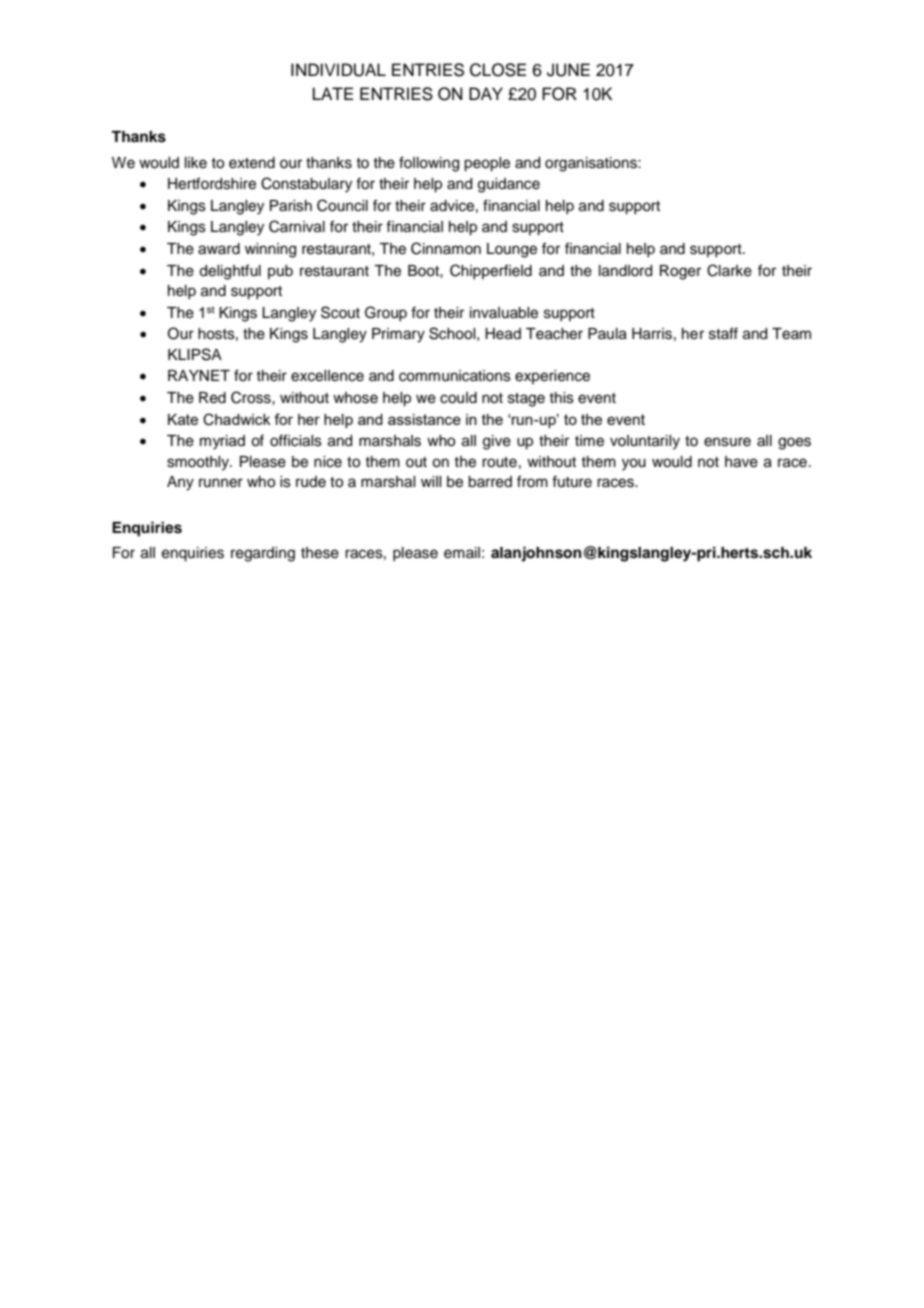 The height and width of the document is (1308, 924). What do you see at coordinates (727, 442) in the document?
I see `ensure` at bounding box center [727, 442].
